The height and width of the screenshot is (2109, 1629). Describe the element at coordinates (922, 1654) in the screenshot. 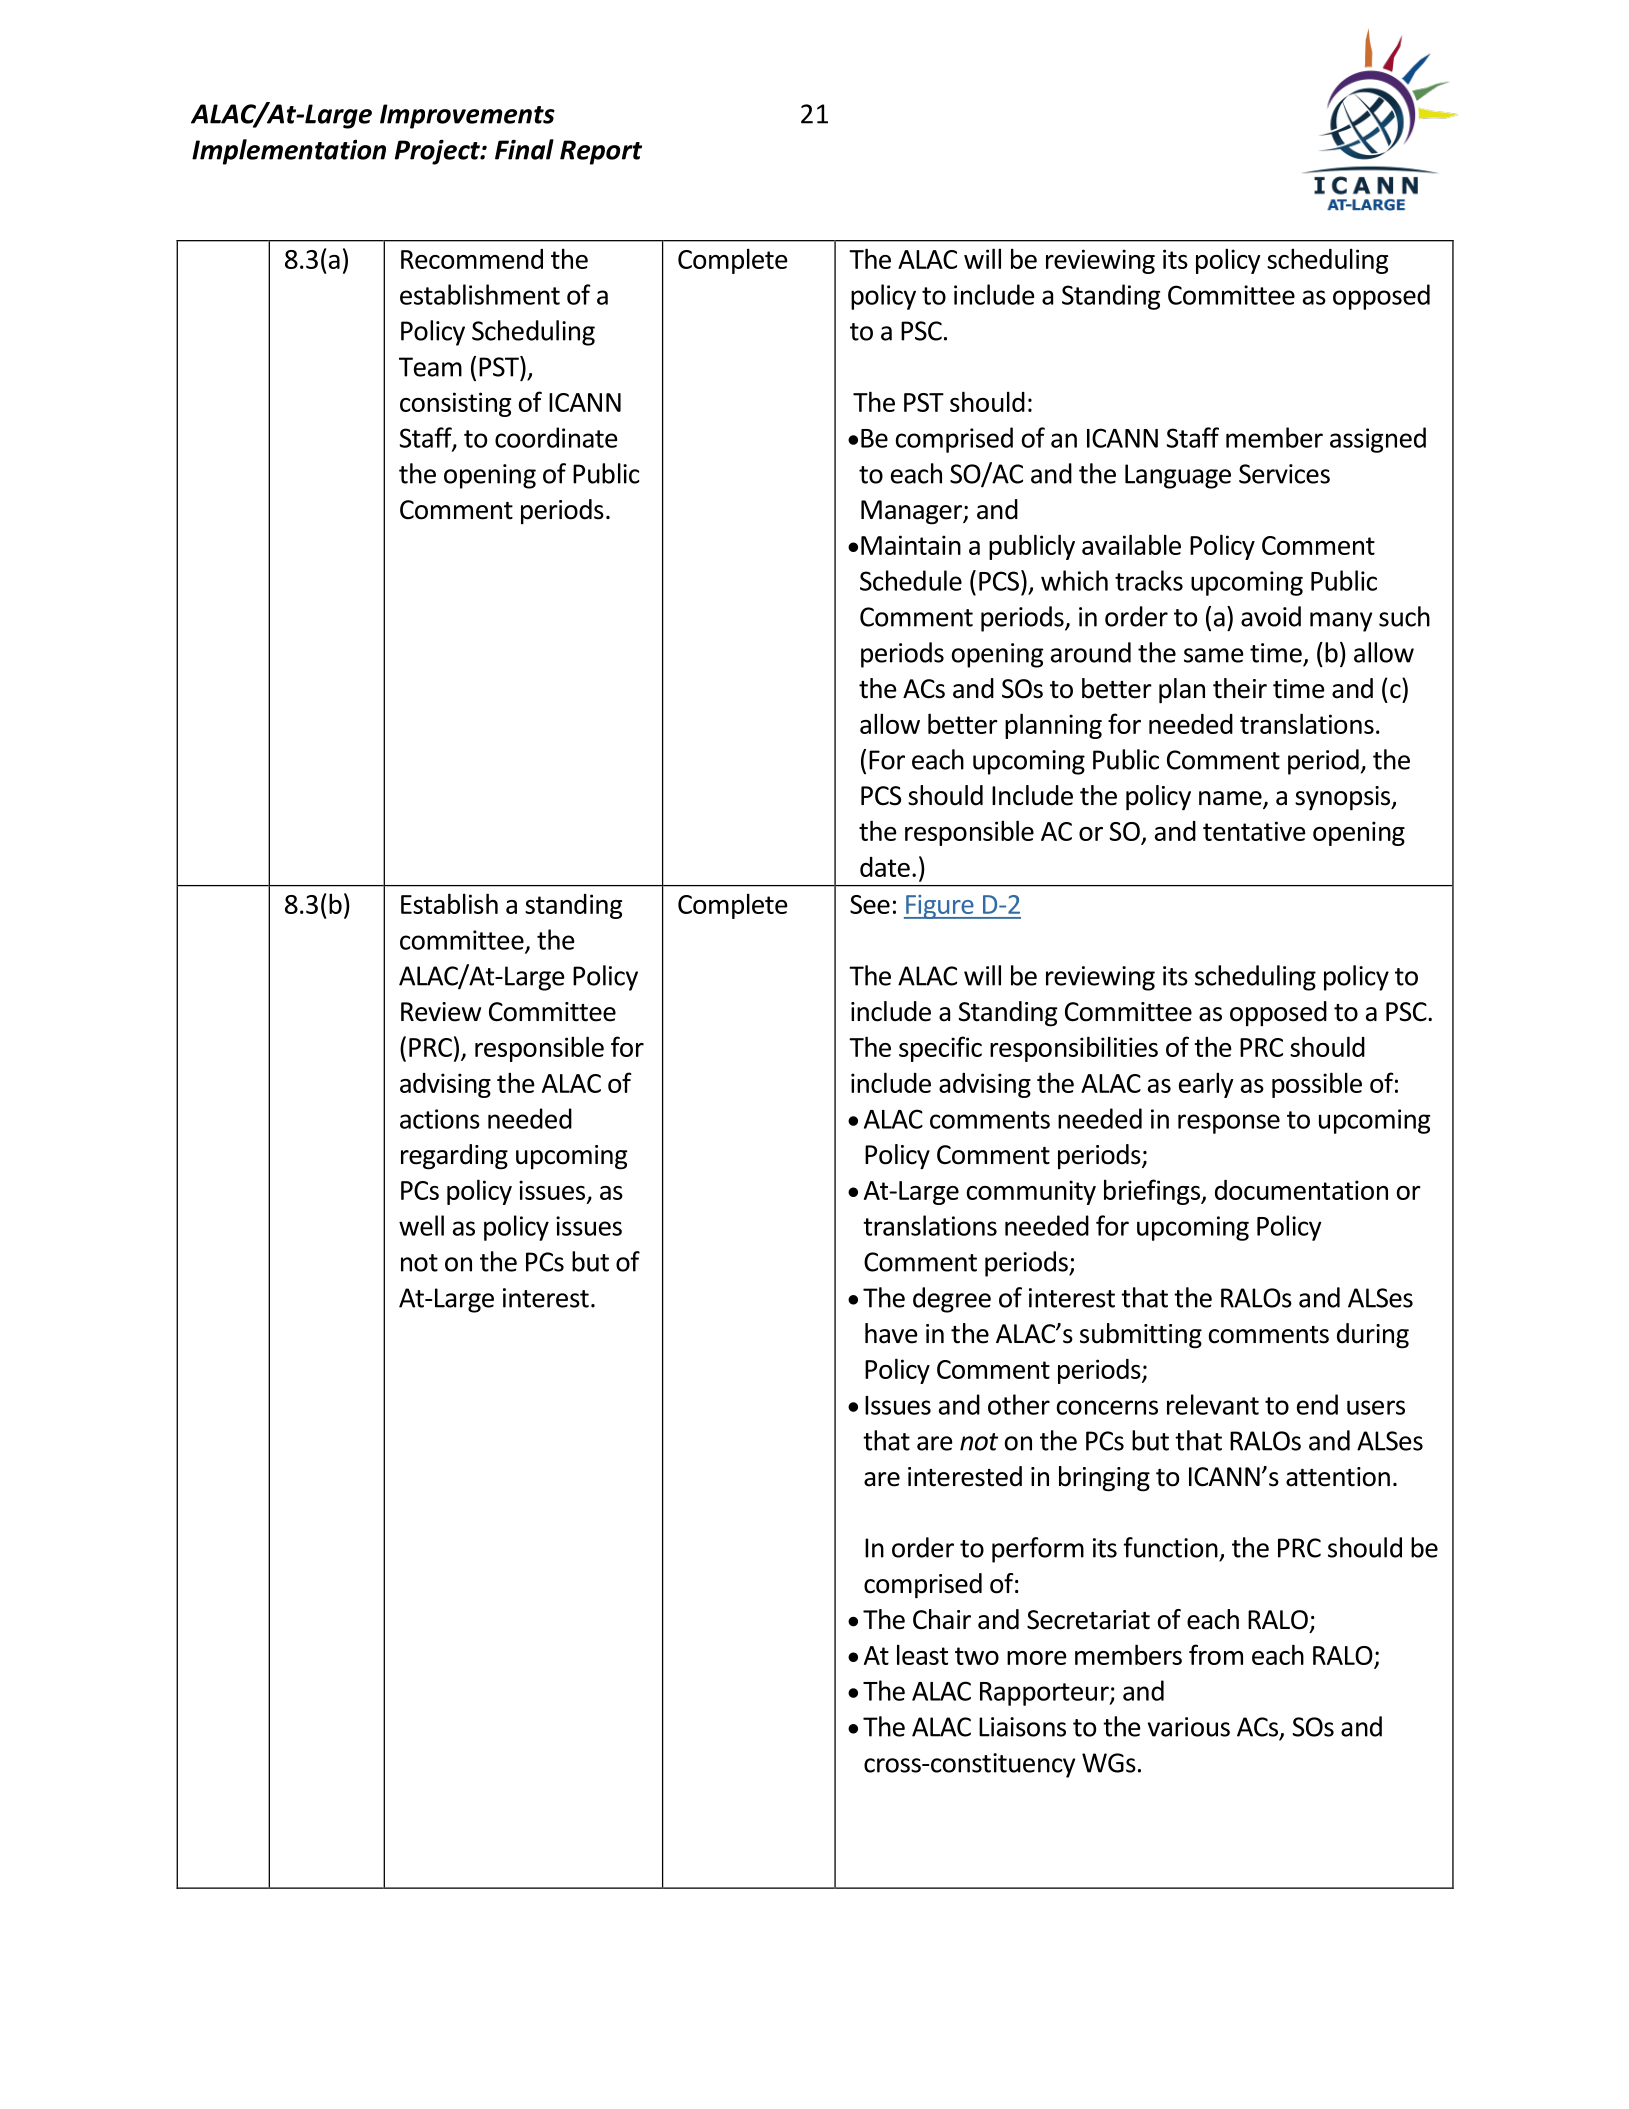

I see `least` at that location.
